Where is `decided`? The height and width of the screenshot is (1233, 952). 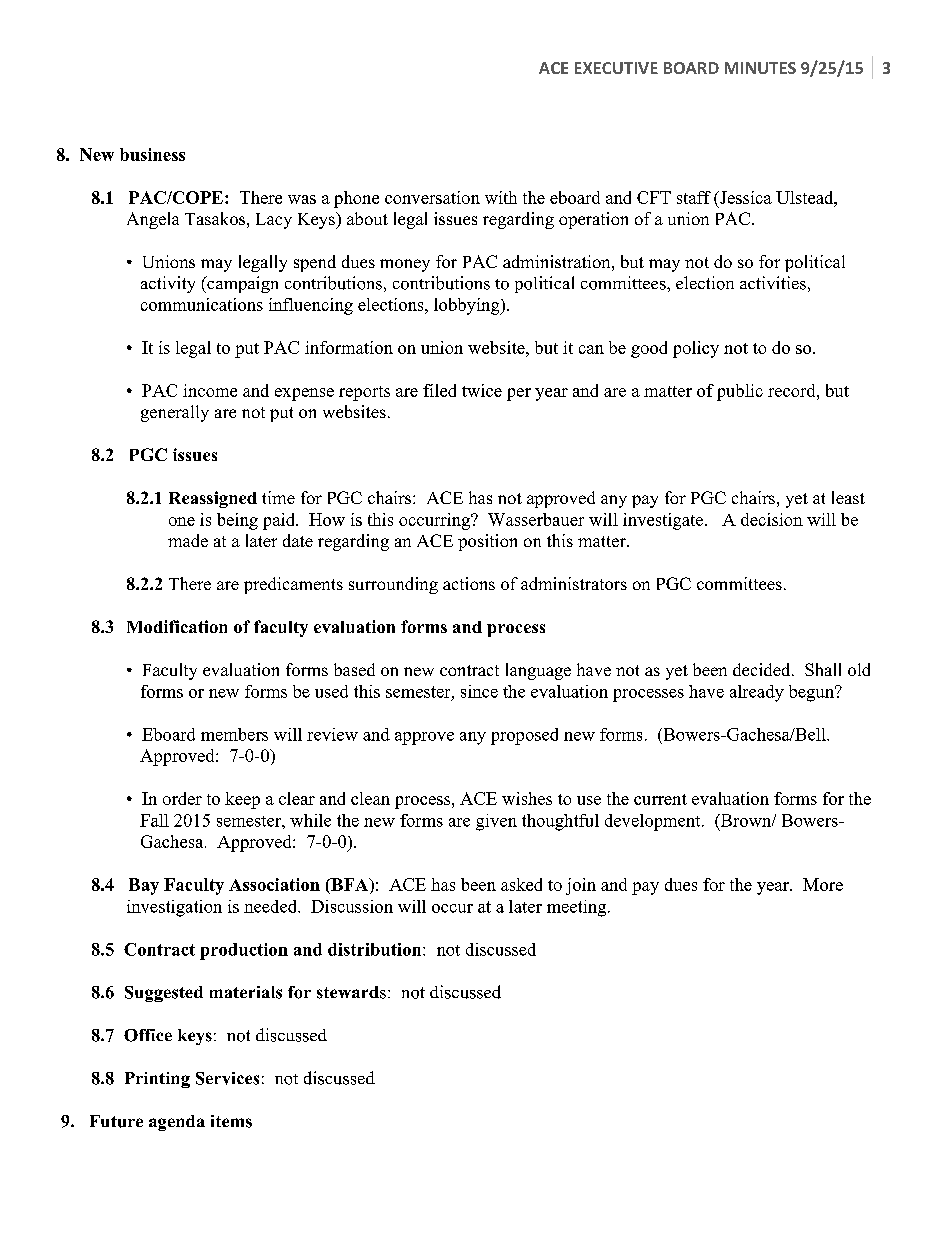
decided is located at coordinates (763, 669).
